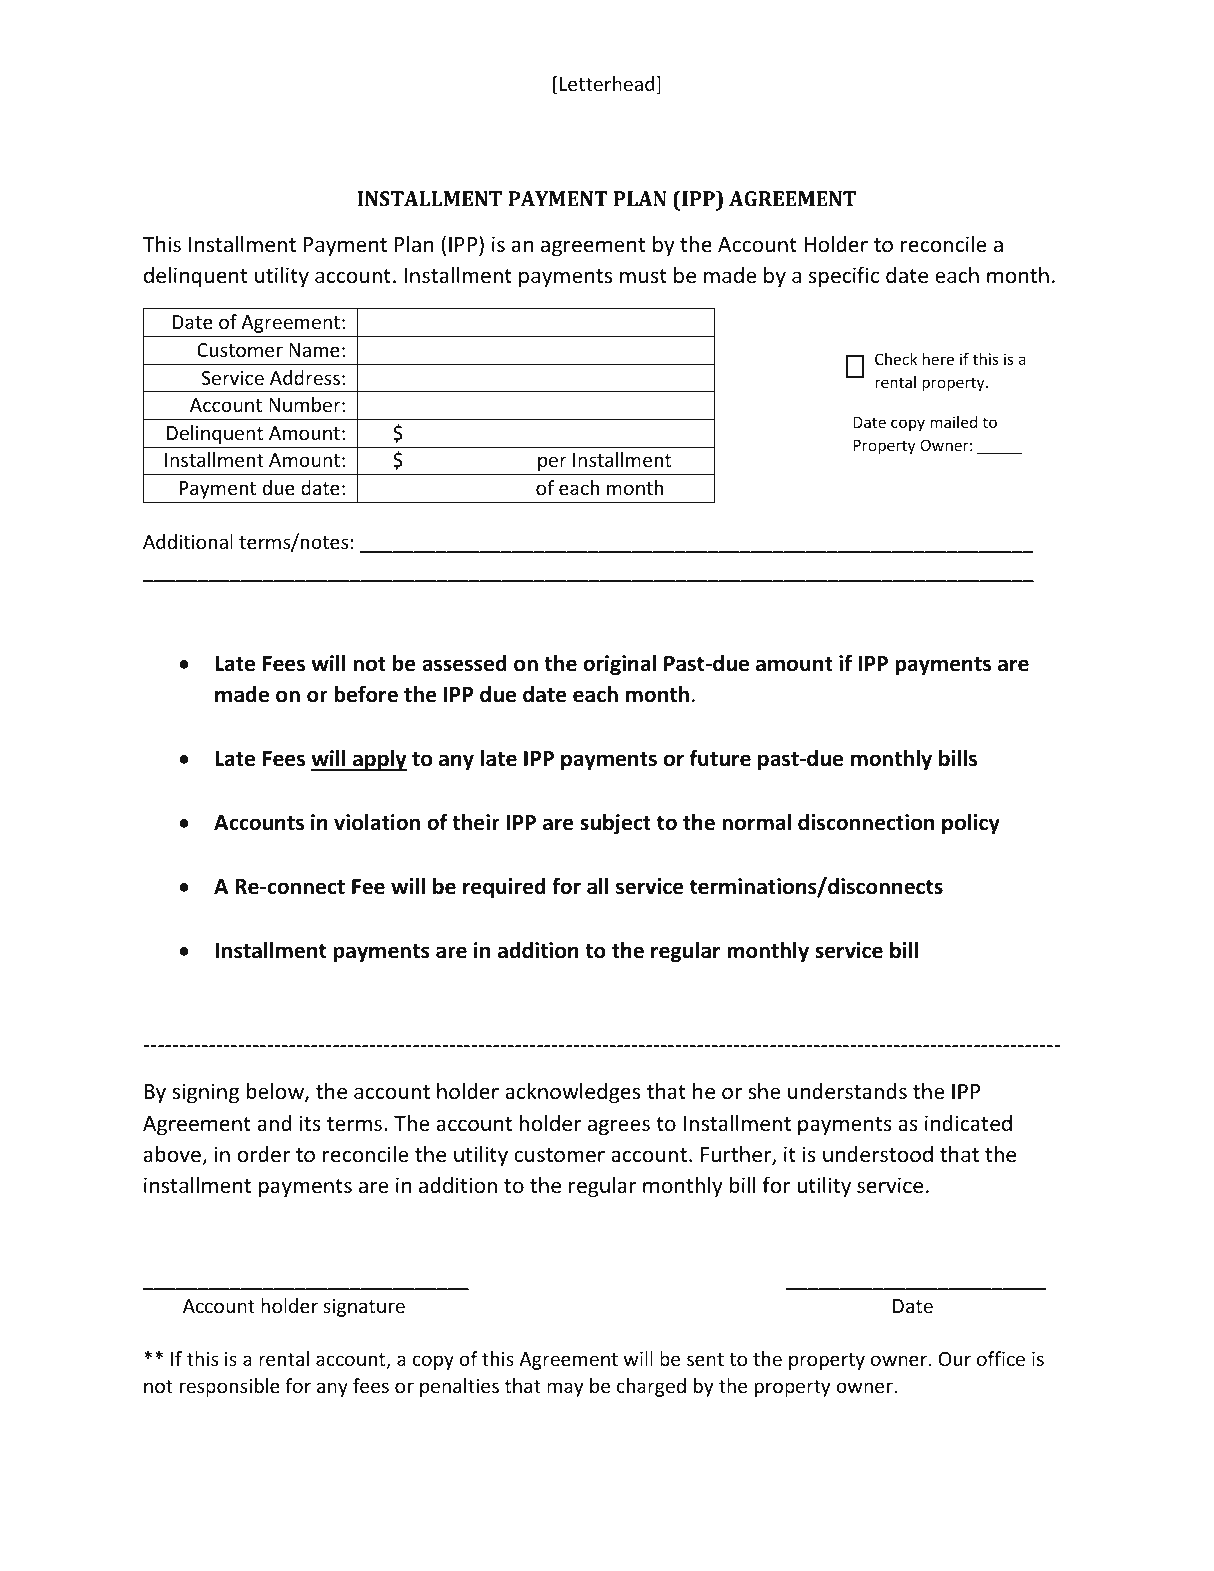 Image resolution: width=1214 pixels, height=1571 pixels. I want to click on Our, so click(955, 1359).
